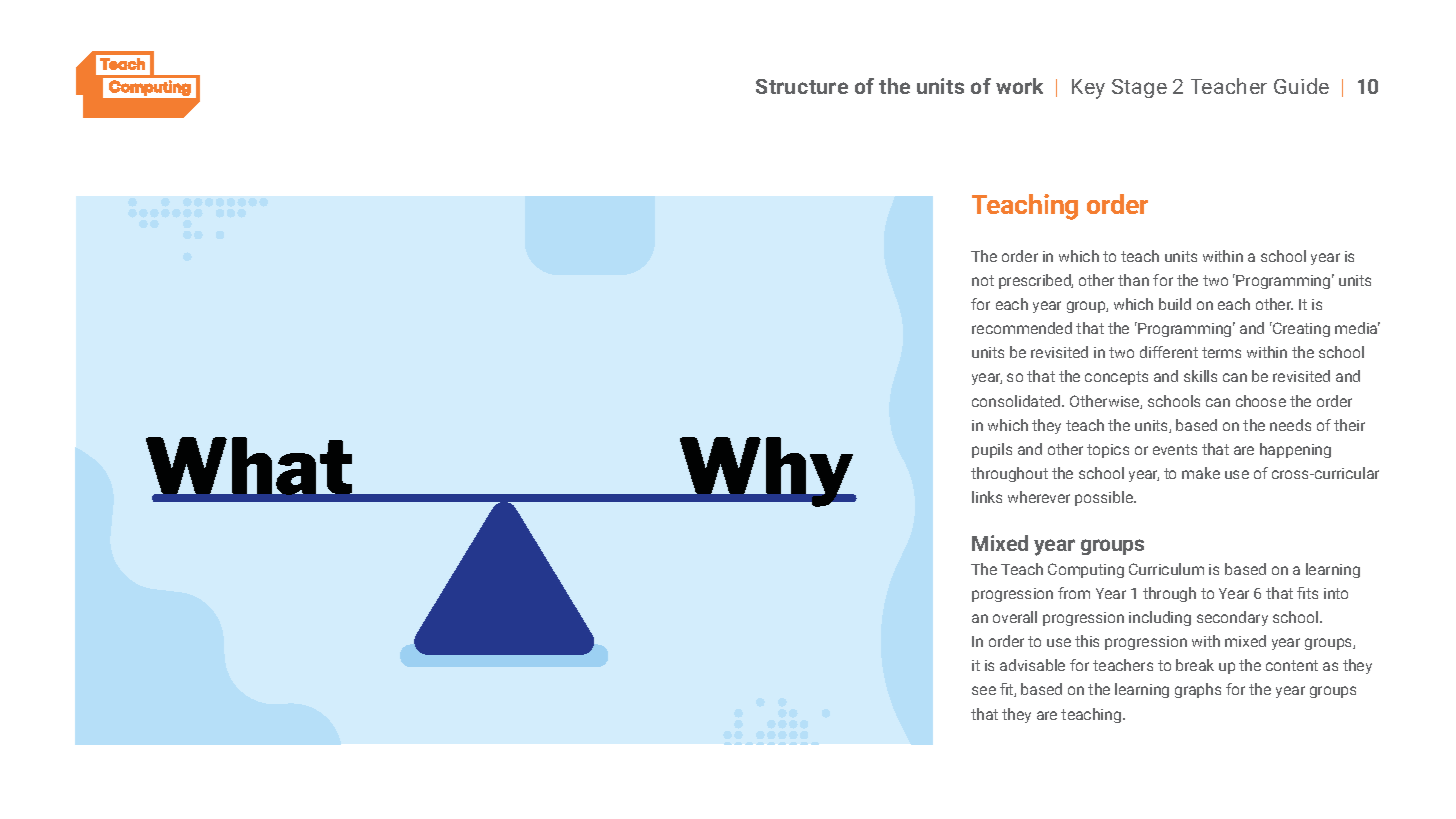 The width and height of the image is (1456, 819). What do you see at coordinates (1088, 89) in the image?
I see `Key` at bounding box center [1088, 89].
